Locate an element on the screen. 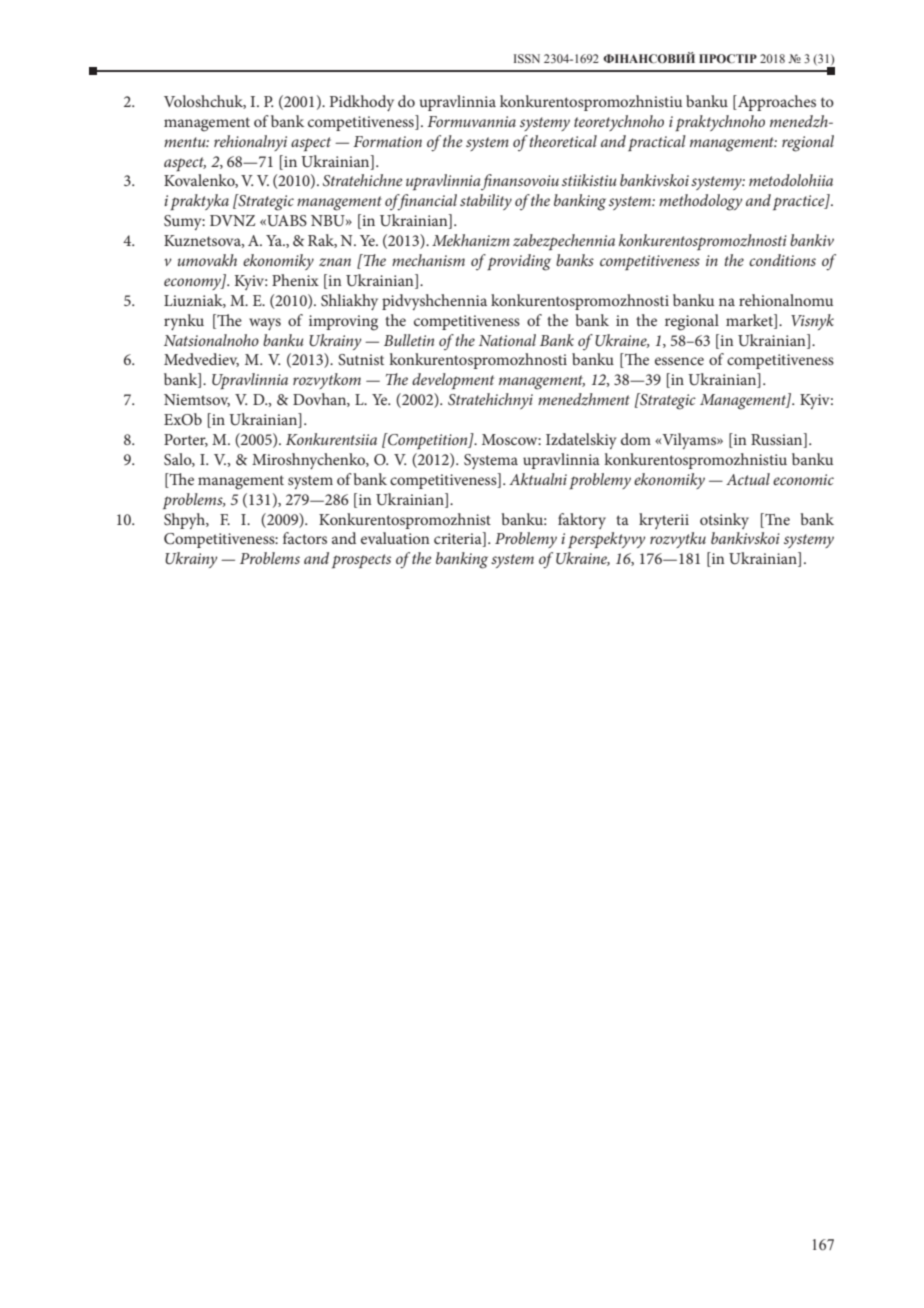  Approaches is located at coordinates (776, 103).
